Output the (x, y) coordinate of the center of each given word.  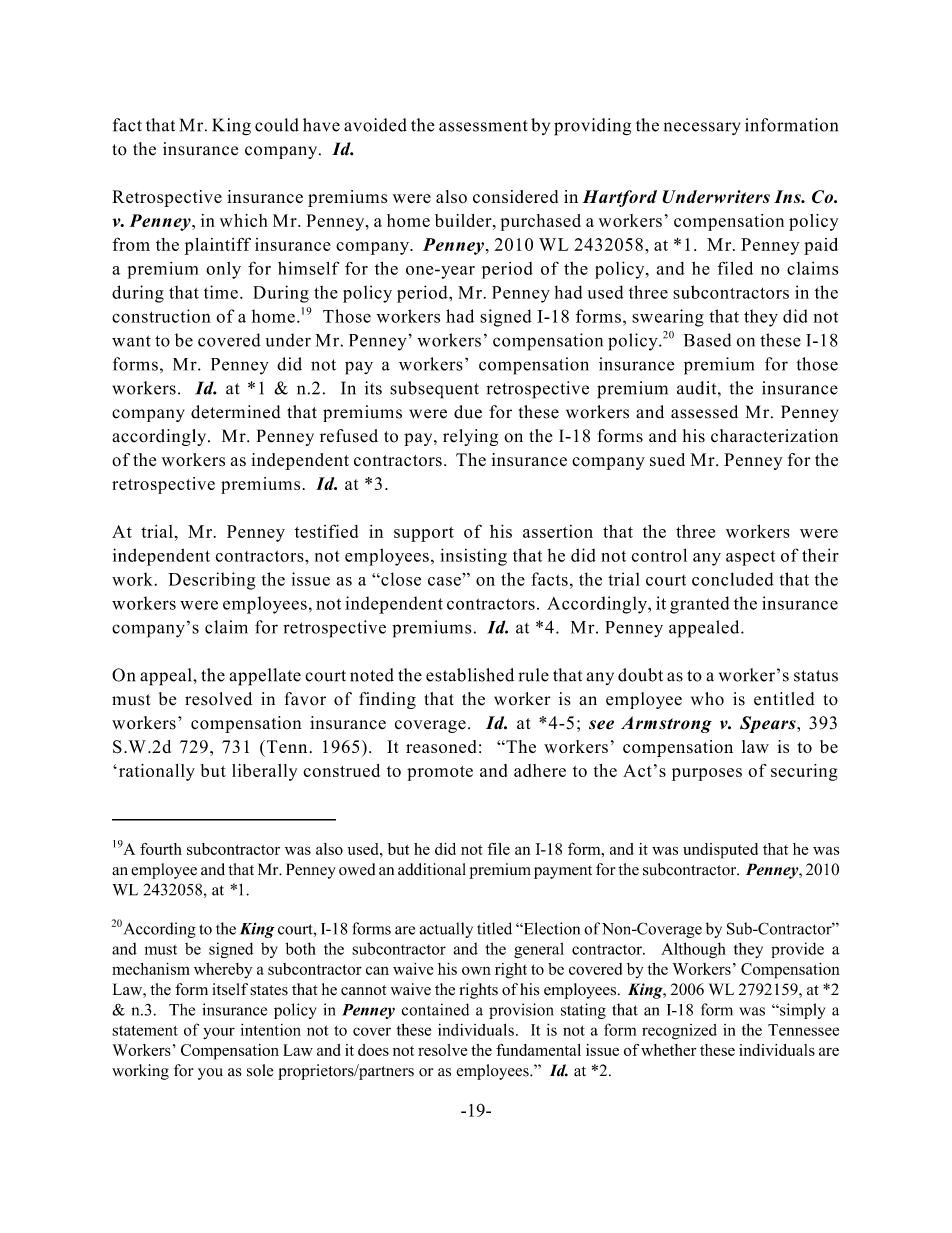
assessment (483, 126)
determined (236, 412)
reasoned (441, 746)
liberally (264, 772)
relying (470, 437)
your (219, 1033)
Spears (769, 724)
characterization (774, 436)
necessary (702, 128)
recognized (679, 1032)
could (277, 125)
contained (435, 1009)
